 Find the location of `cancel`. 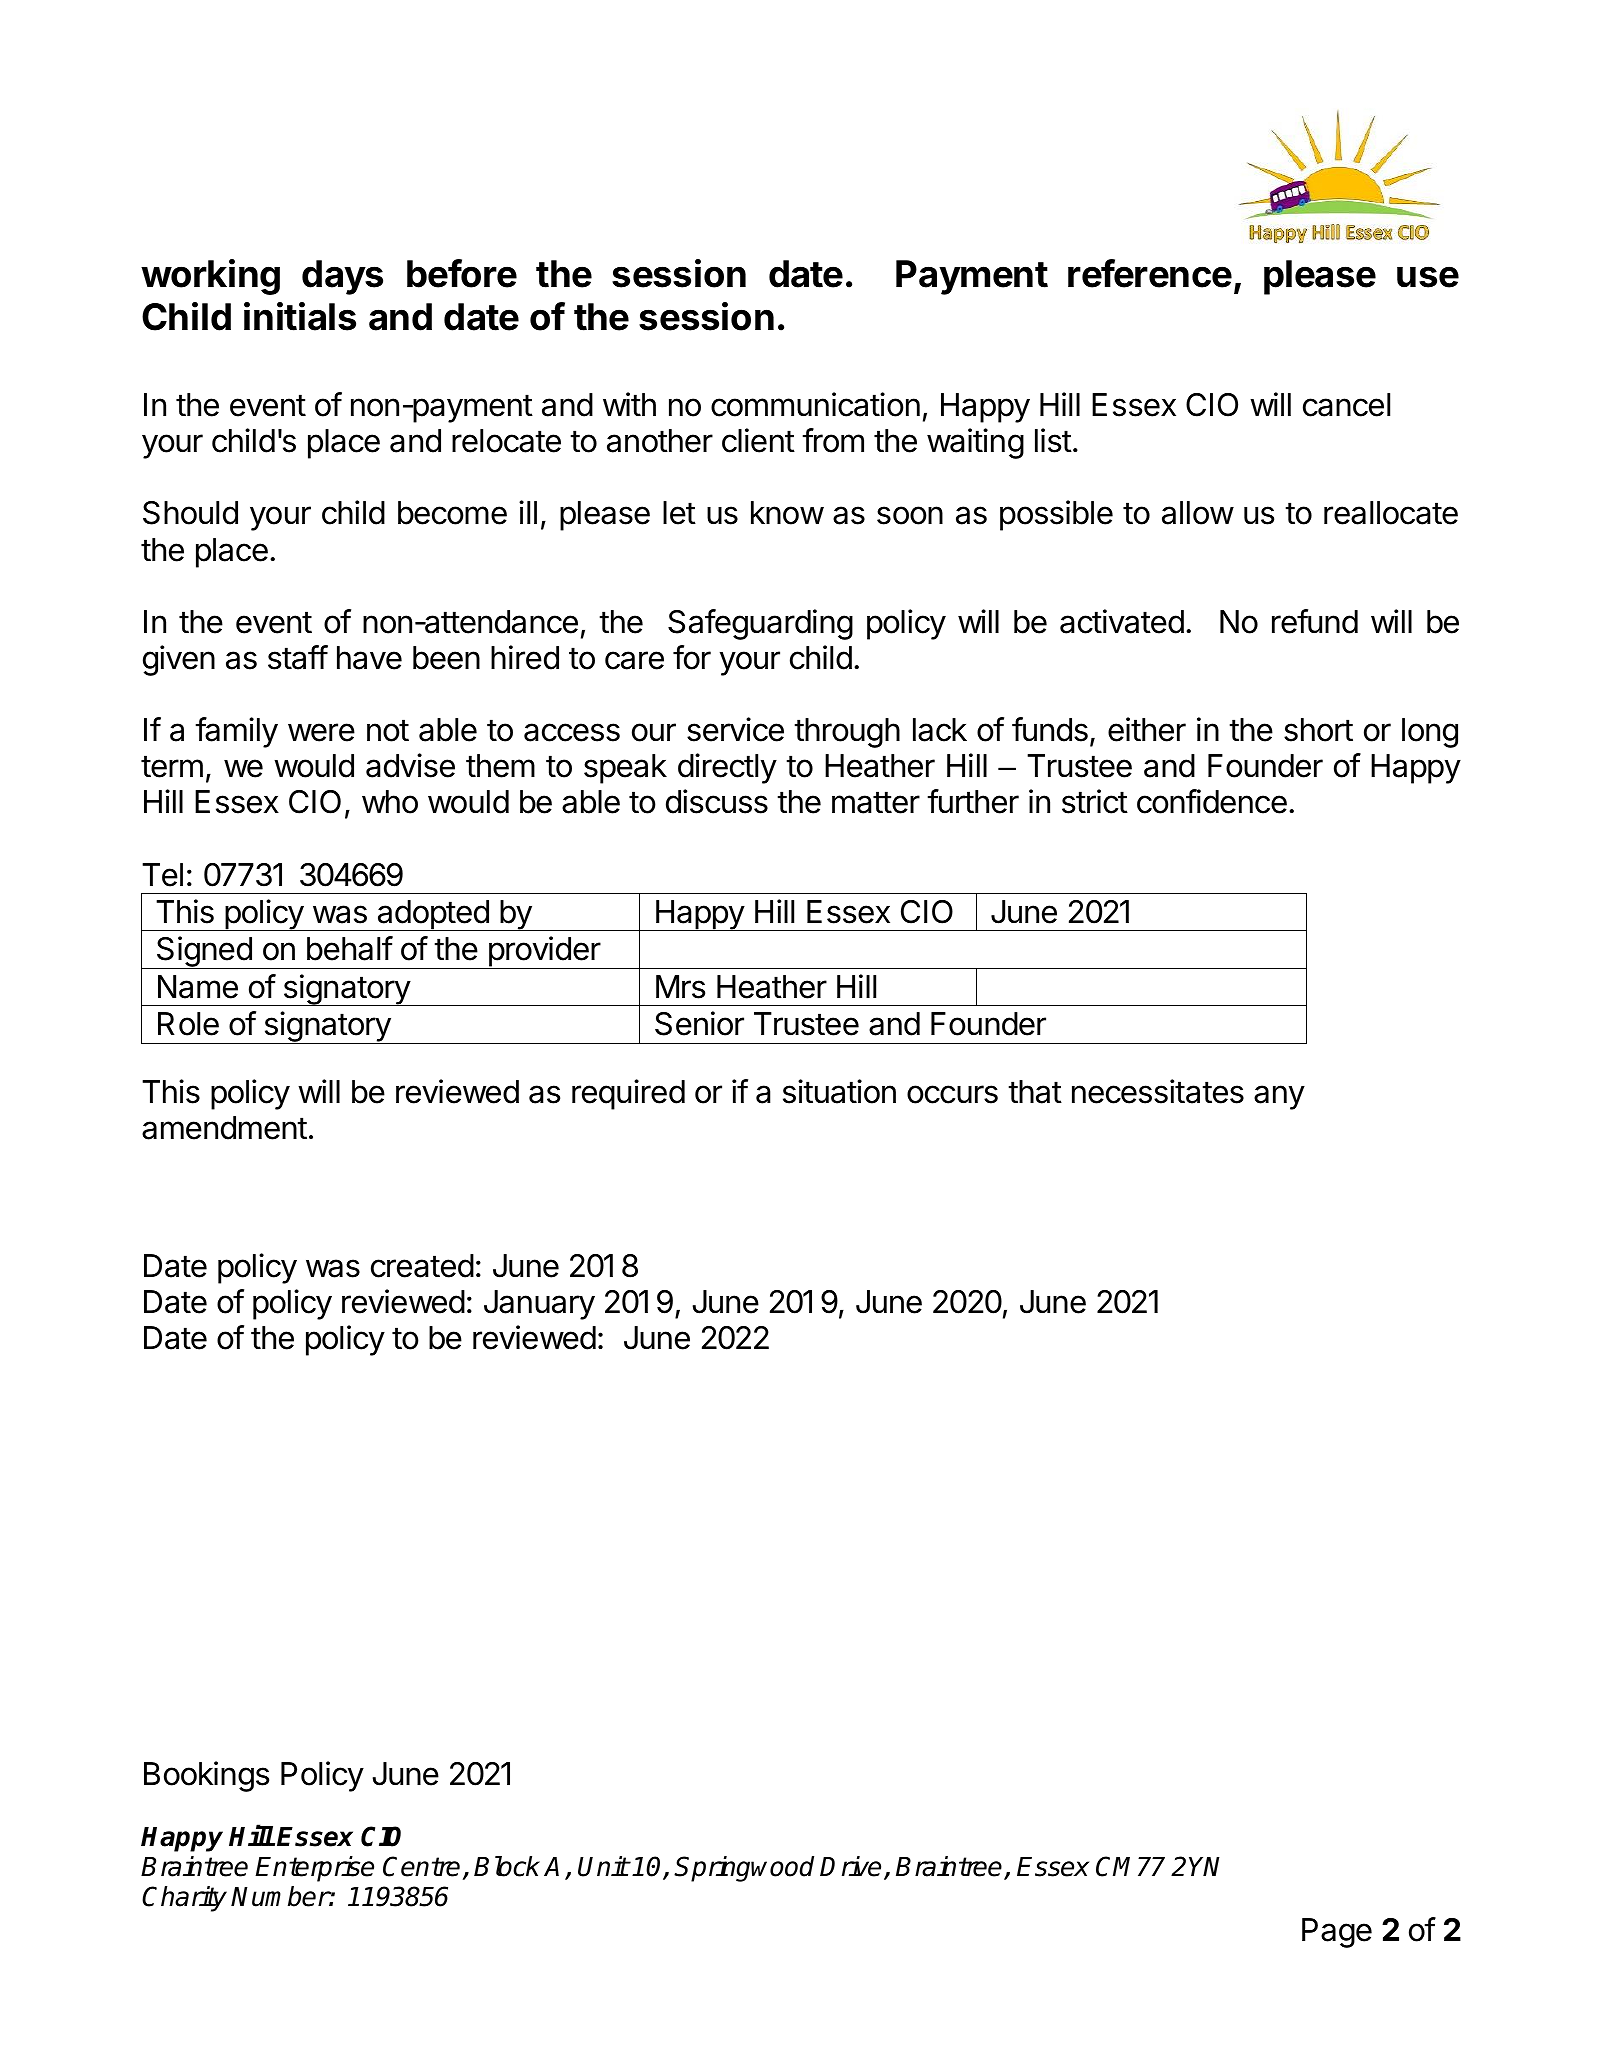

cancel is located at coordinates (1346, 405).
